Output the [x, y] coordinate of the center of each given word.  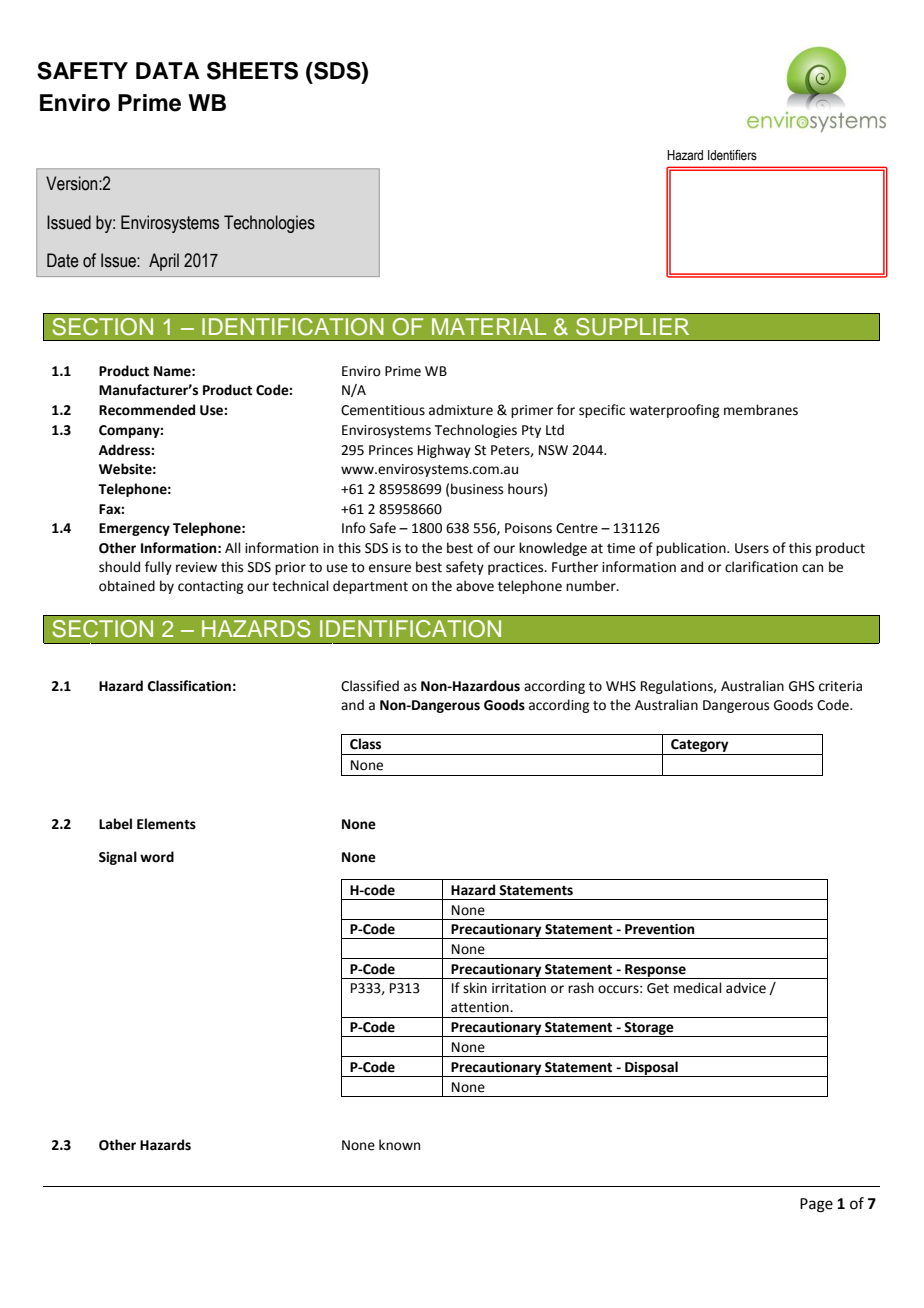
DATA [168, 70]
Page [816, 1205]
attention [481, 1007]
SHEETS [252, 71]
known [399, 1145]
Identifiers [732, 155]
